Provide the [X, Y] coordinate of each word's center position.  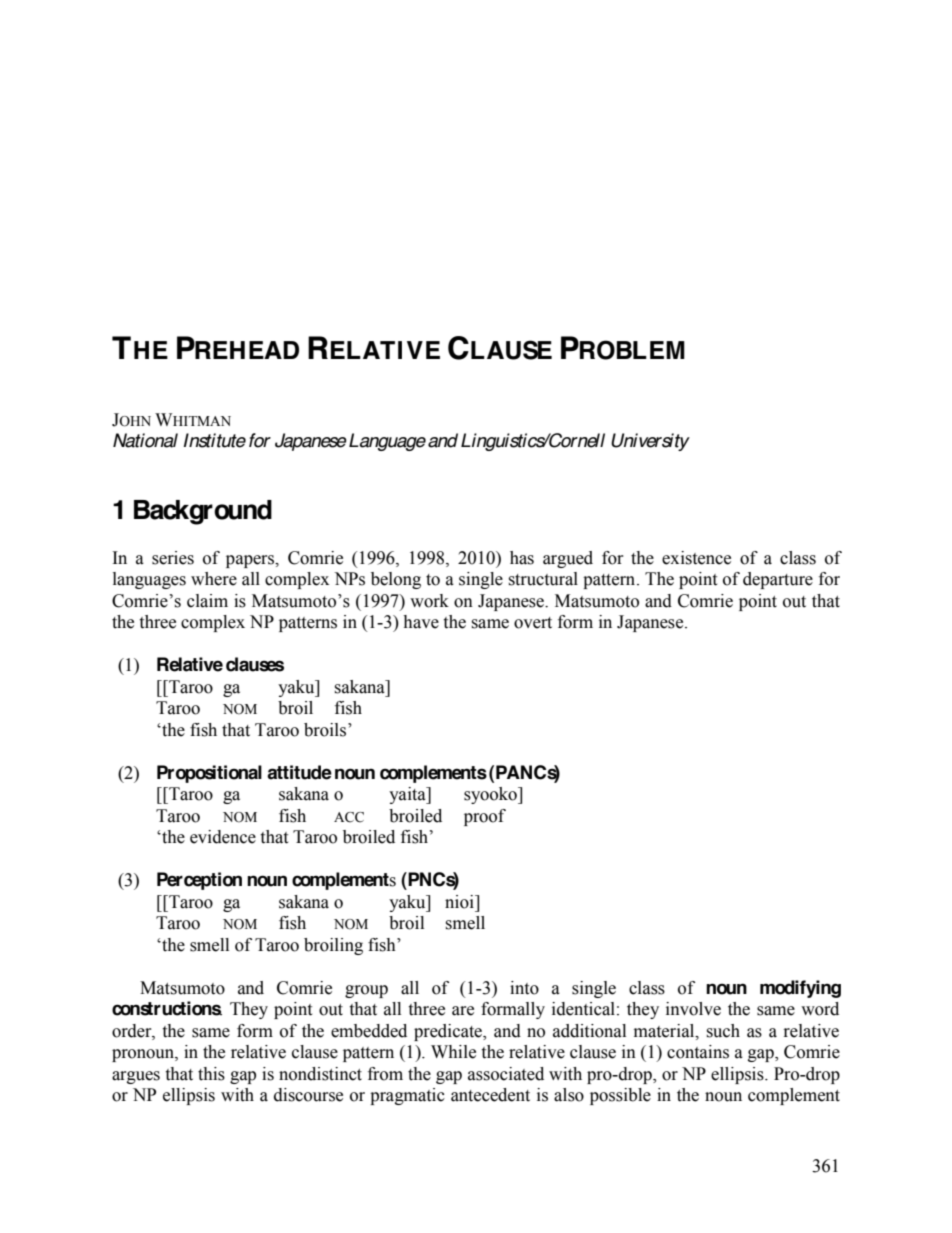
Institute [215, 440]
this [211, 1074]
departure [778, 580]
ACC [349, 817]
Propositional [209, 774]
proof [485, 817]
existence [696, 558]
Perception [199, 881]
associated [506, 1074]
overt [533, 623]
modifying [800, 989]
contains [698, 1052]
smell [465, 923]
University [650, 442]
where [214, 579]
